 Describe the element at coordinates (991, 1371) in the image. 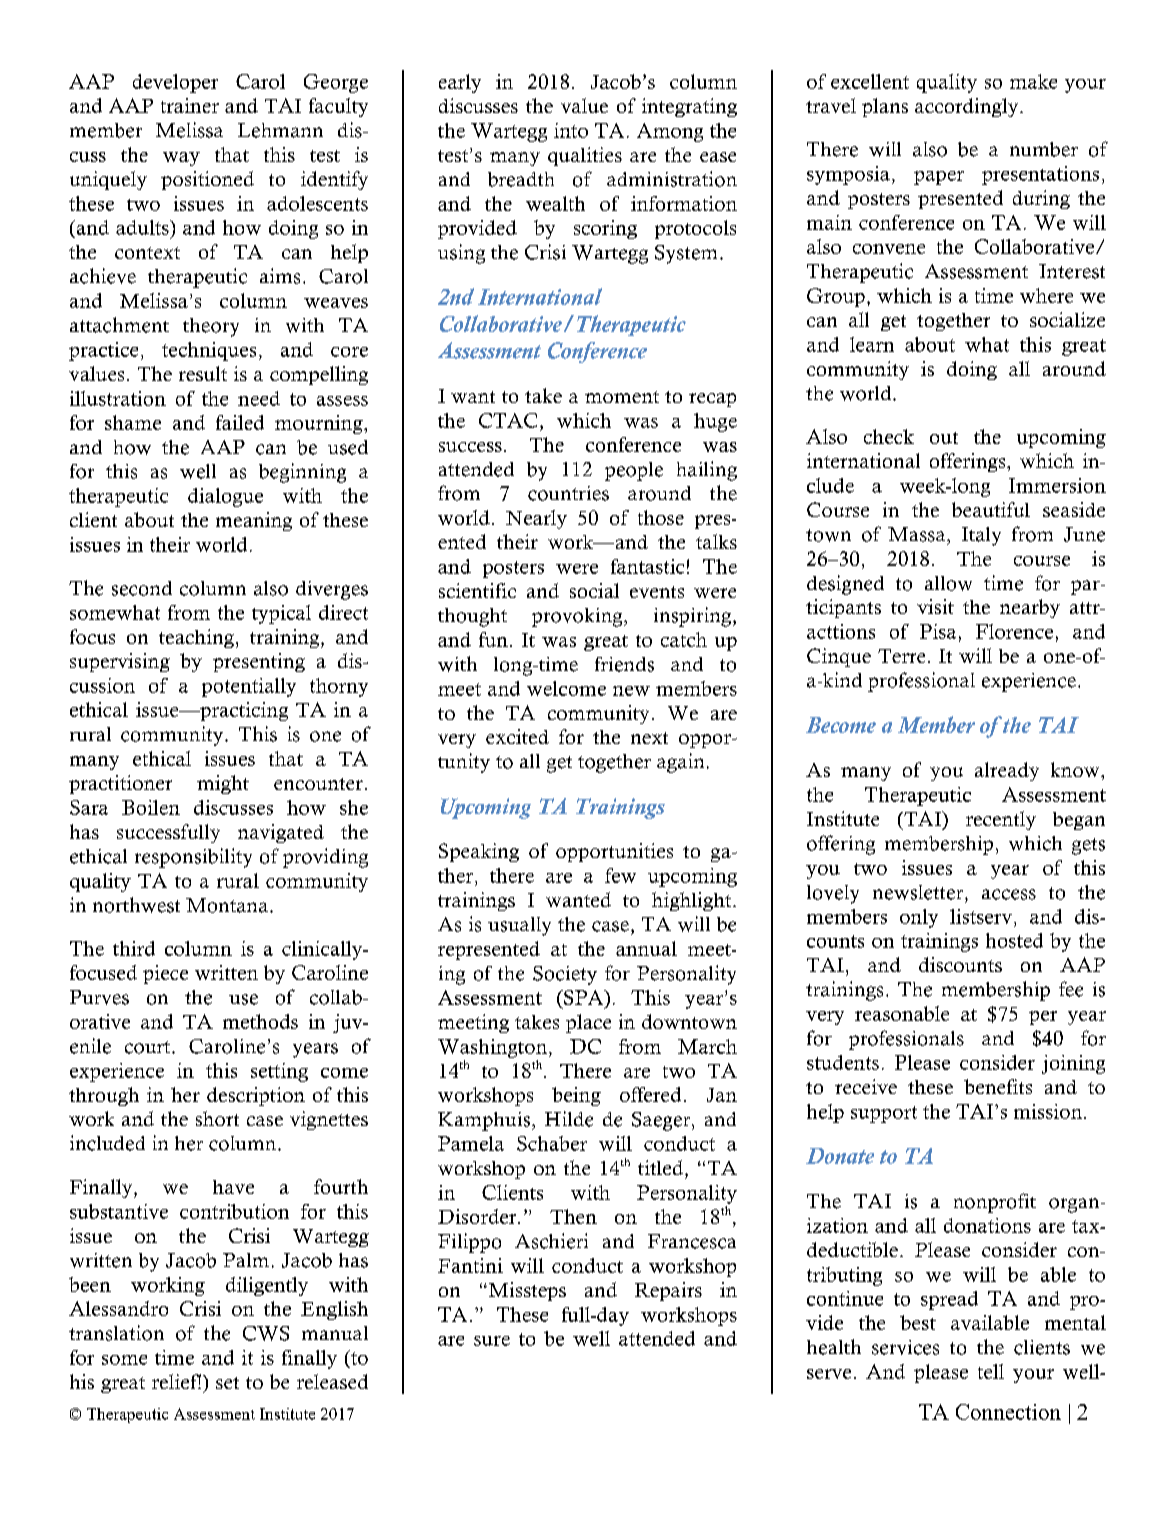

I see `tell` at that location.
